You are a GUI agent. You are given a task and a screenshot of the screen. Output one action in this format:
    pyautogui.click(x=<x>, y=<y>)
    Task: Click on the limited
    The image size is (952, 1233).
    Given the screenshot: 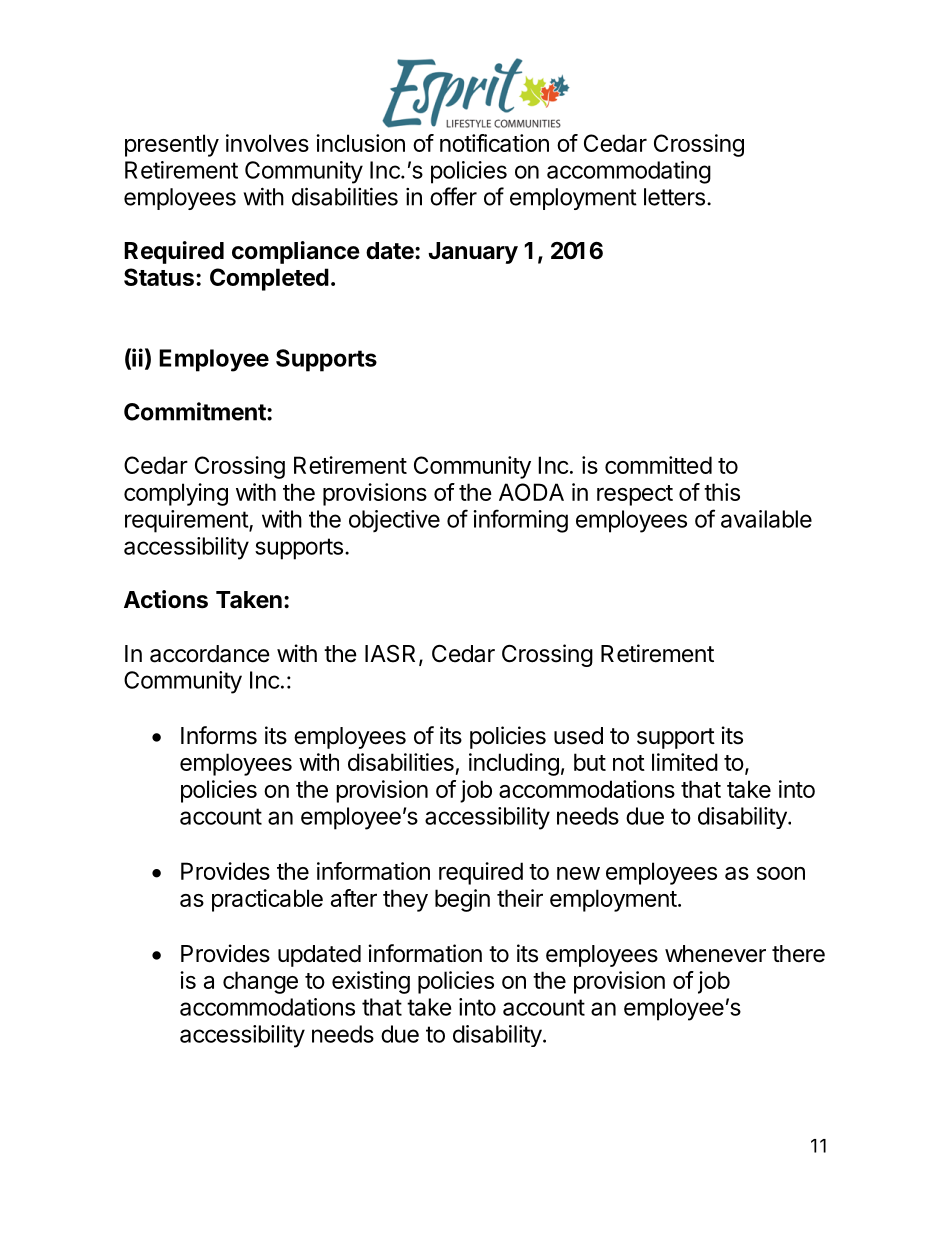 What is the action you would take?
    pyautogui.click(x=685, y=762)
